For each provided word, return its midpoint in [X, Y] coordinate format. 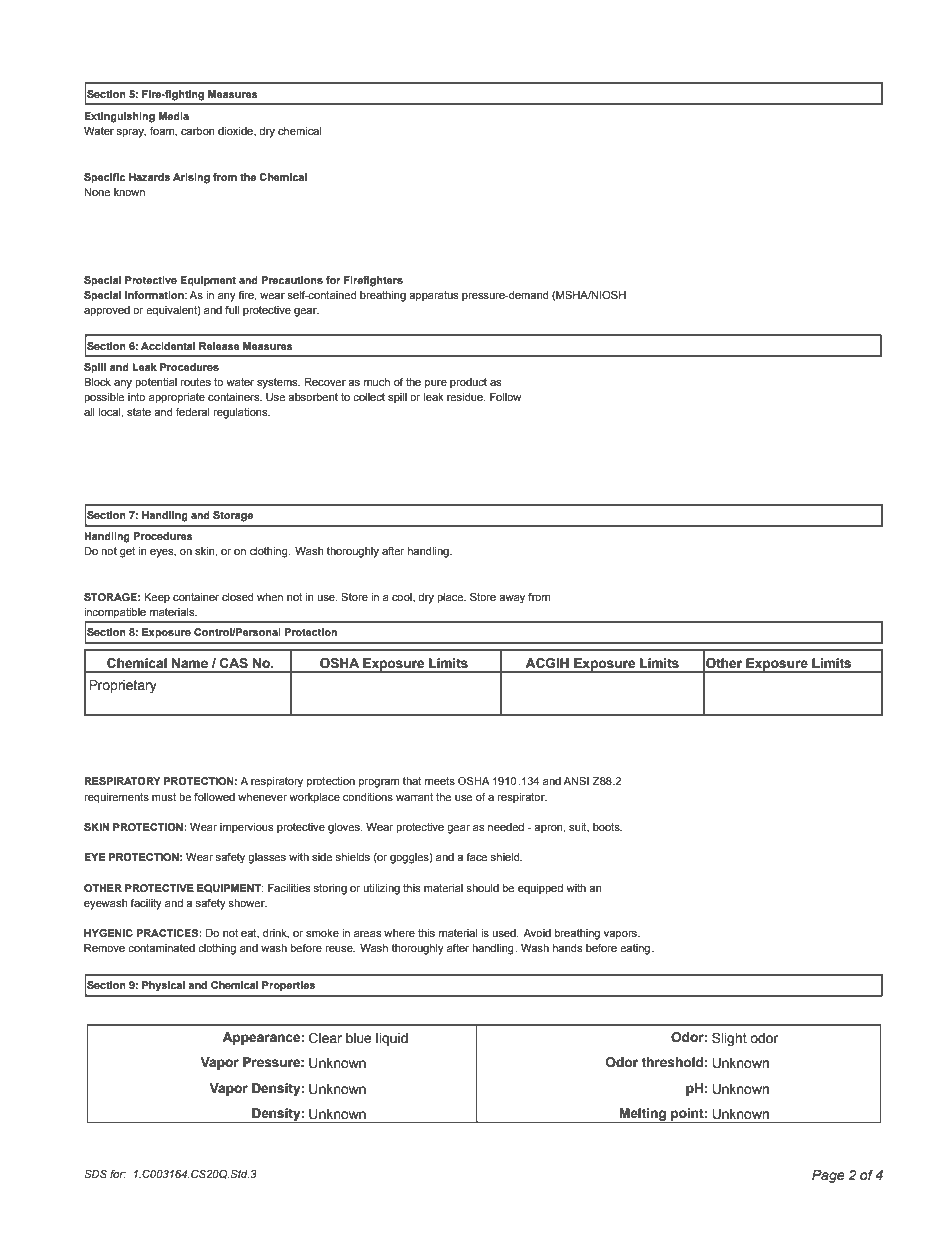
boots [607, 827]
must [164, 797]
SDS [95, 1173]
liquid [392, 1039]
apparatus [434, 296]
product [468, 383]
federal [192, 412]
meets [440, 781]
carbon [198, 131]
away [512, 599]
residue [466, 397]
